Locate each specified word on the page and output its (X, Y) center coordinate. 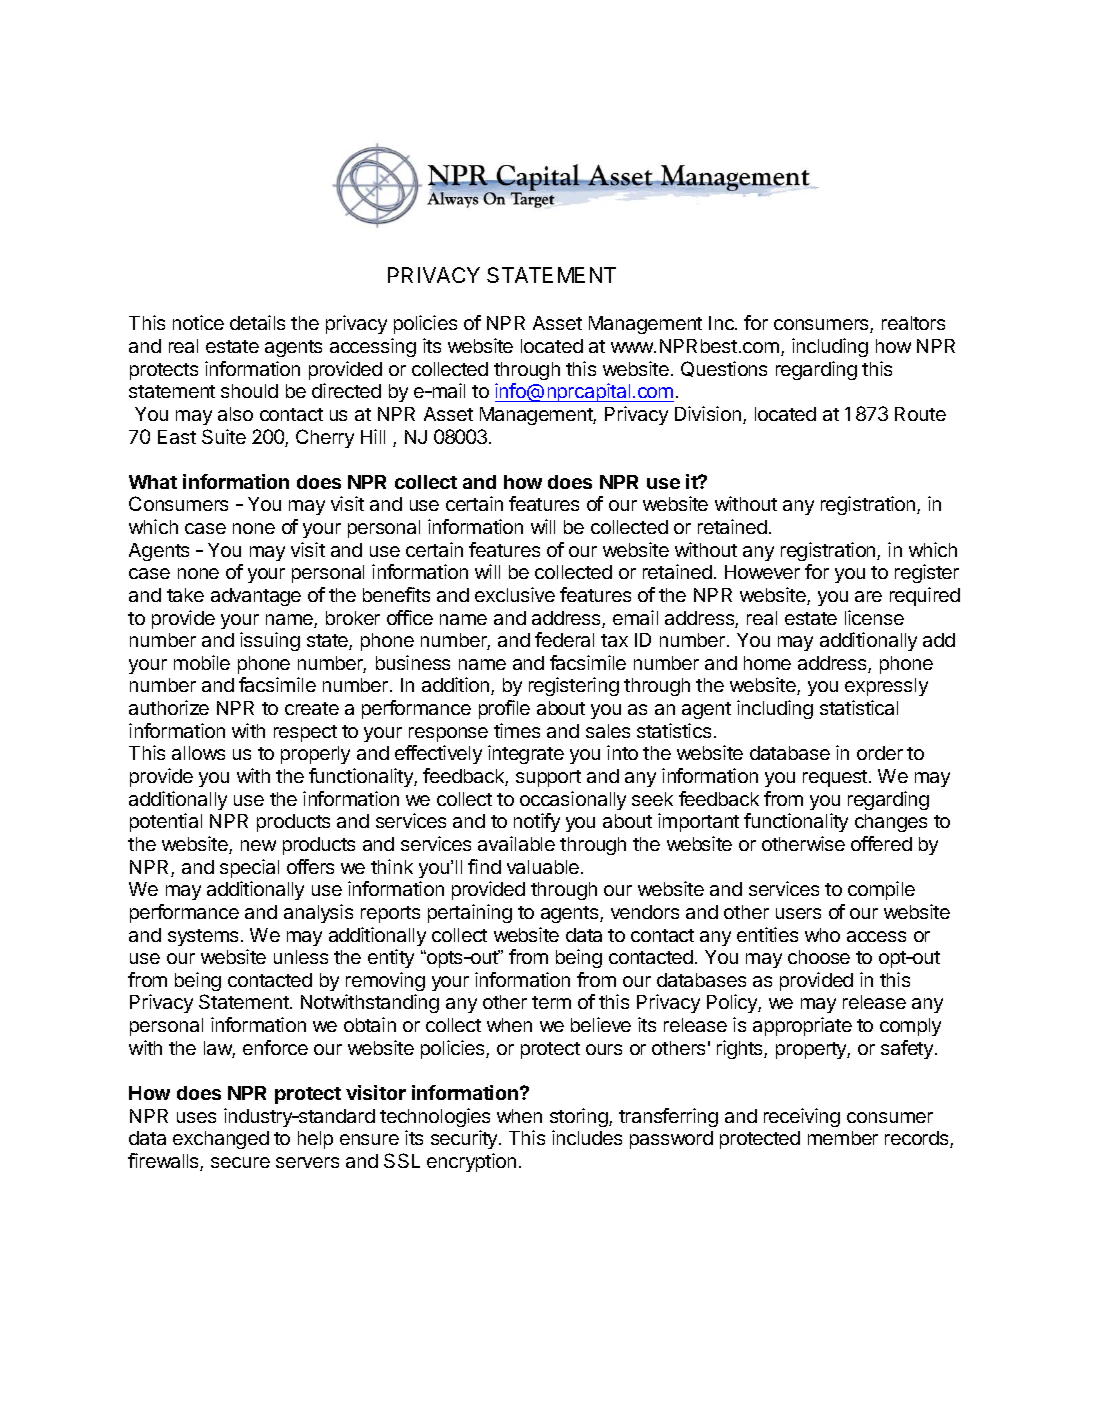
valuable (543, 867)
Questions (724, 369)
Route (920, 414)
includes (587, 1137)
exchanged (221, 1140)
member (843, 1138)
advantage (256, 597)
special (249, 868)
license (874, 617)
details (257, 322)
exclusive (515, 594)
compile (881, 890)
